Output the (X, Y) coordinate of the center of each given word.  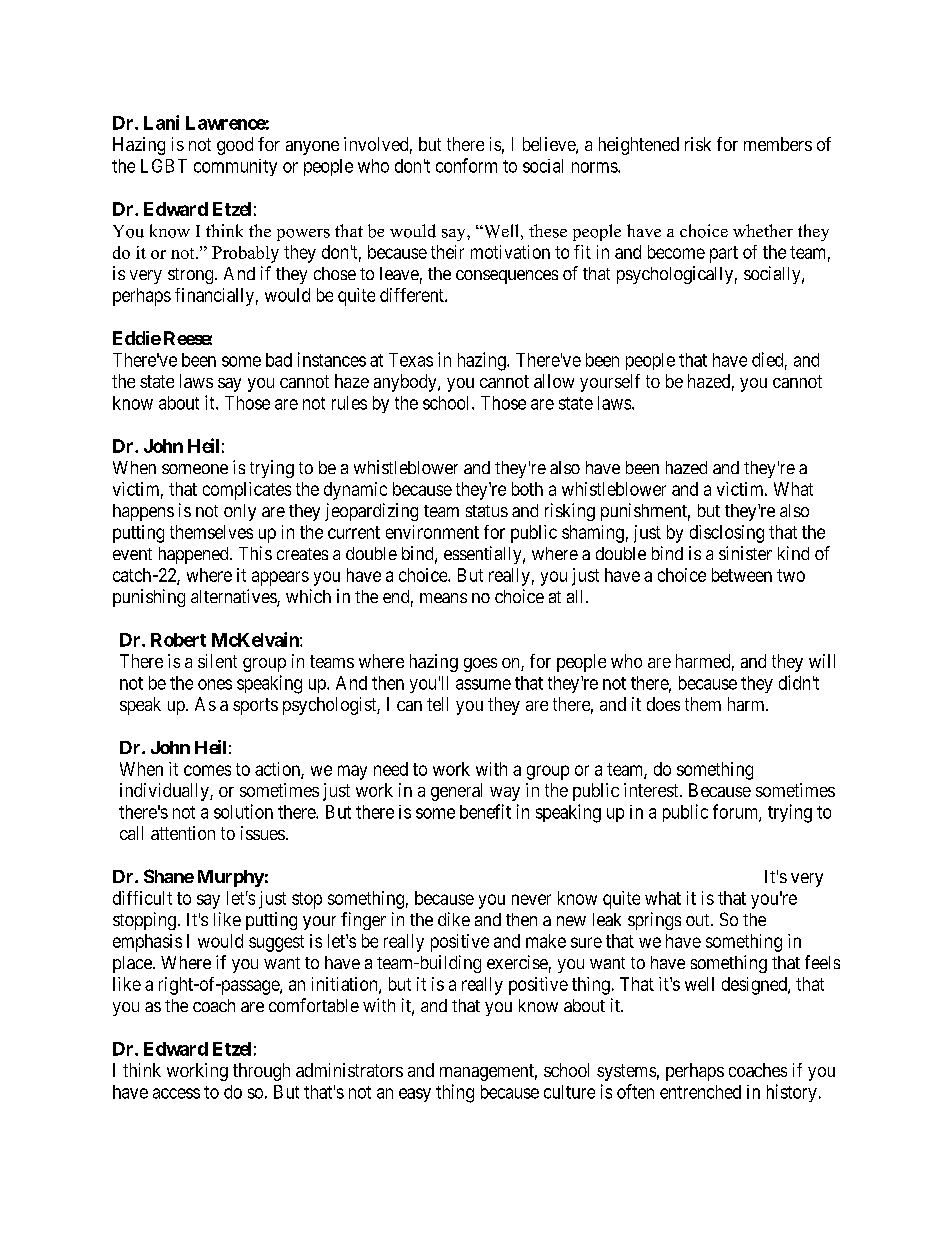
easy (415, 1095)
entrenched (700, 1092)
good (235, 146)
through (261, 1072)
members (778, 144)
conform (466, 165)
